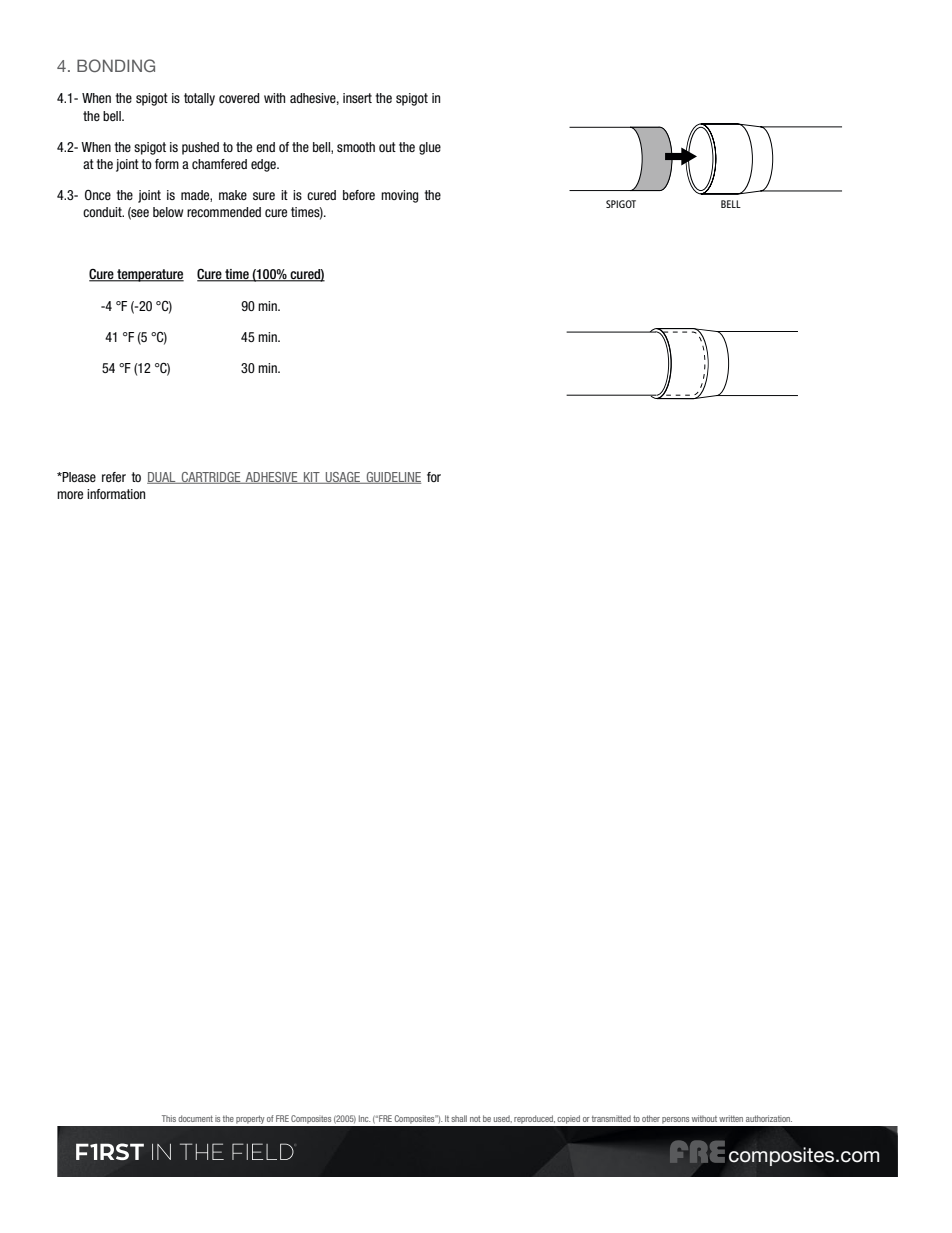  What do you see at coordinates (199, 99) in the screenshot?
I see `totally` at bounding box center [199, 99].
